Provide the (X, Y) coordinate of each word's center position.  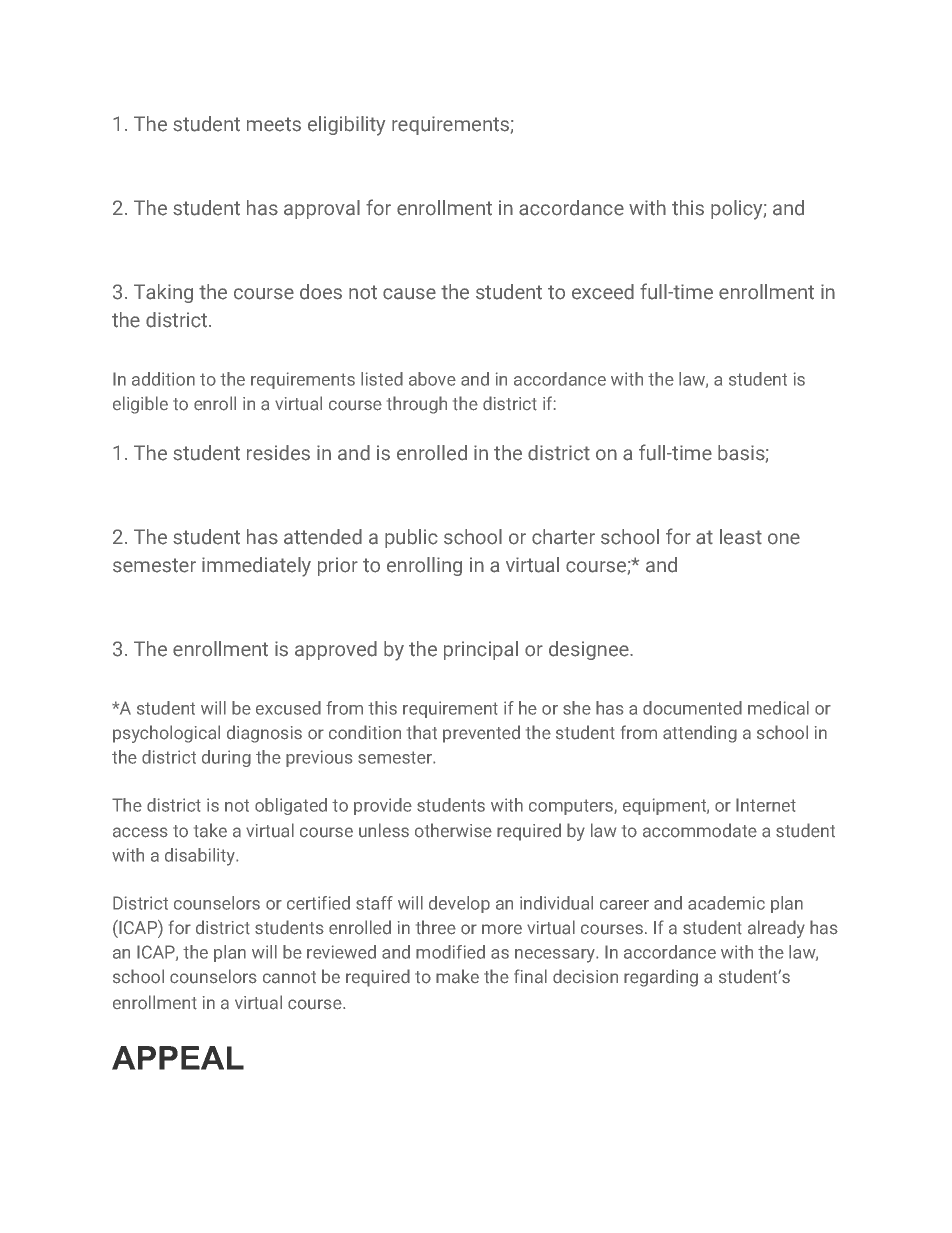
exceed (603, 292)
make (457, 976)
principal (481, 650)
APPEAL (178, 1058)
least (741, 537)
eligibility (346, 126)
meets (274, 124)
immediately (256, 567)
